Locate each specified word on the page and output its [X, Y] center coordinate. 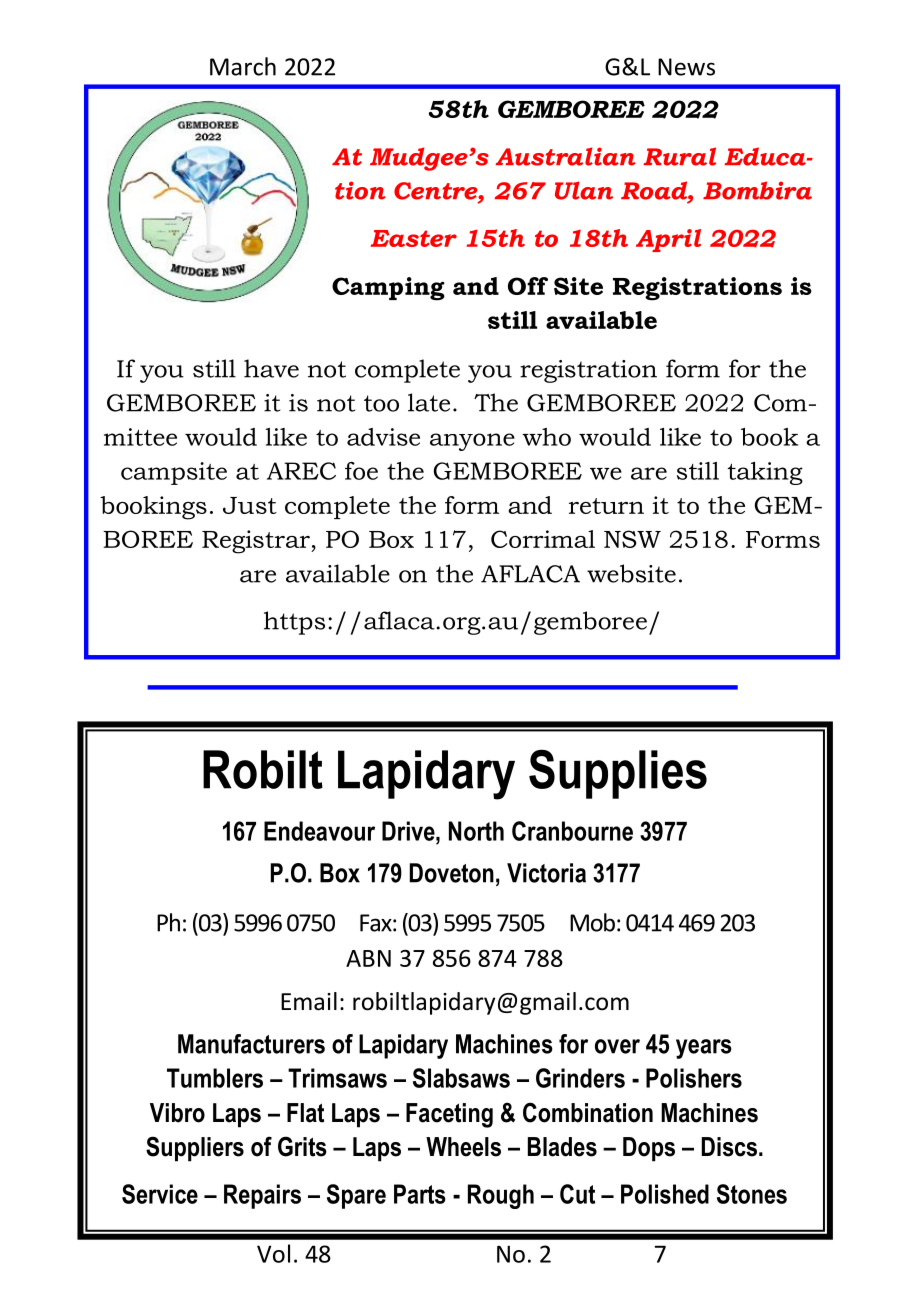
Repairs [262, 1196]
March [243, 66]
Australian [565, 156]
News [686, 67]
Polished [665, 1194]
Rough [501, 1196]
